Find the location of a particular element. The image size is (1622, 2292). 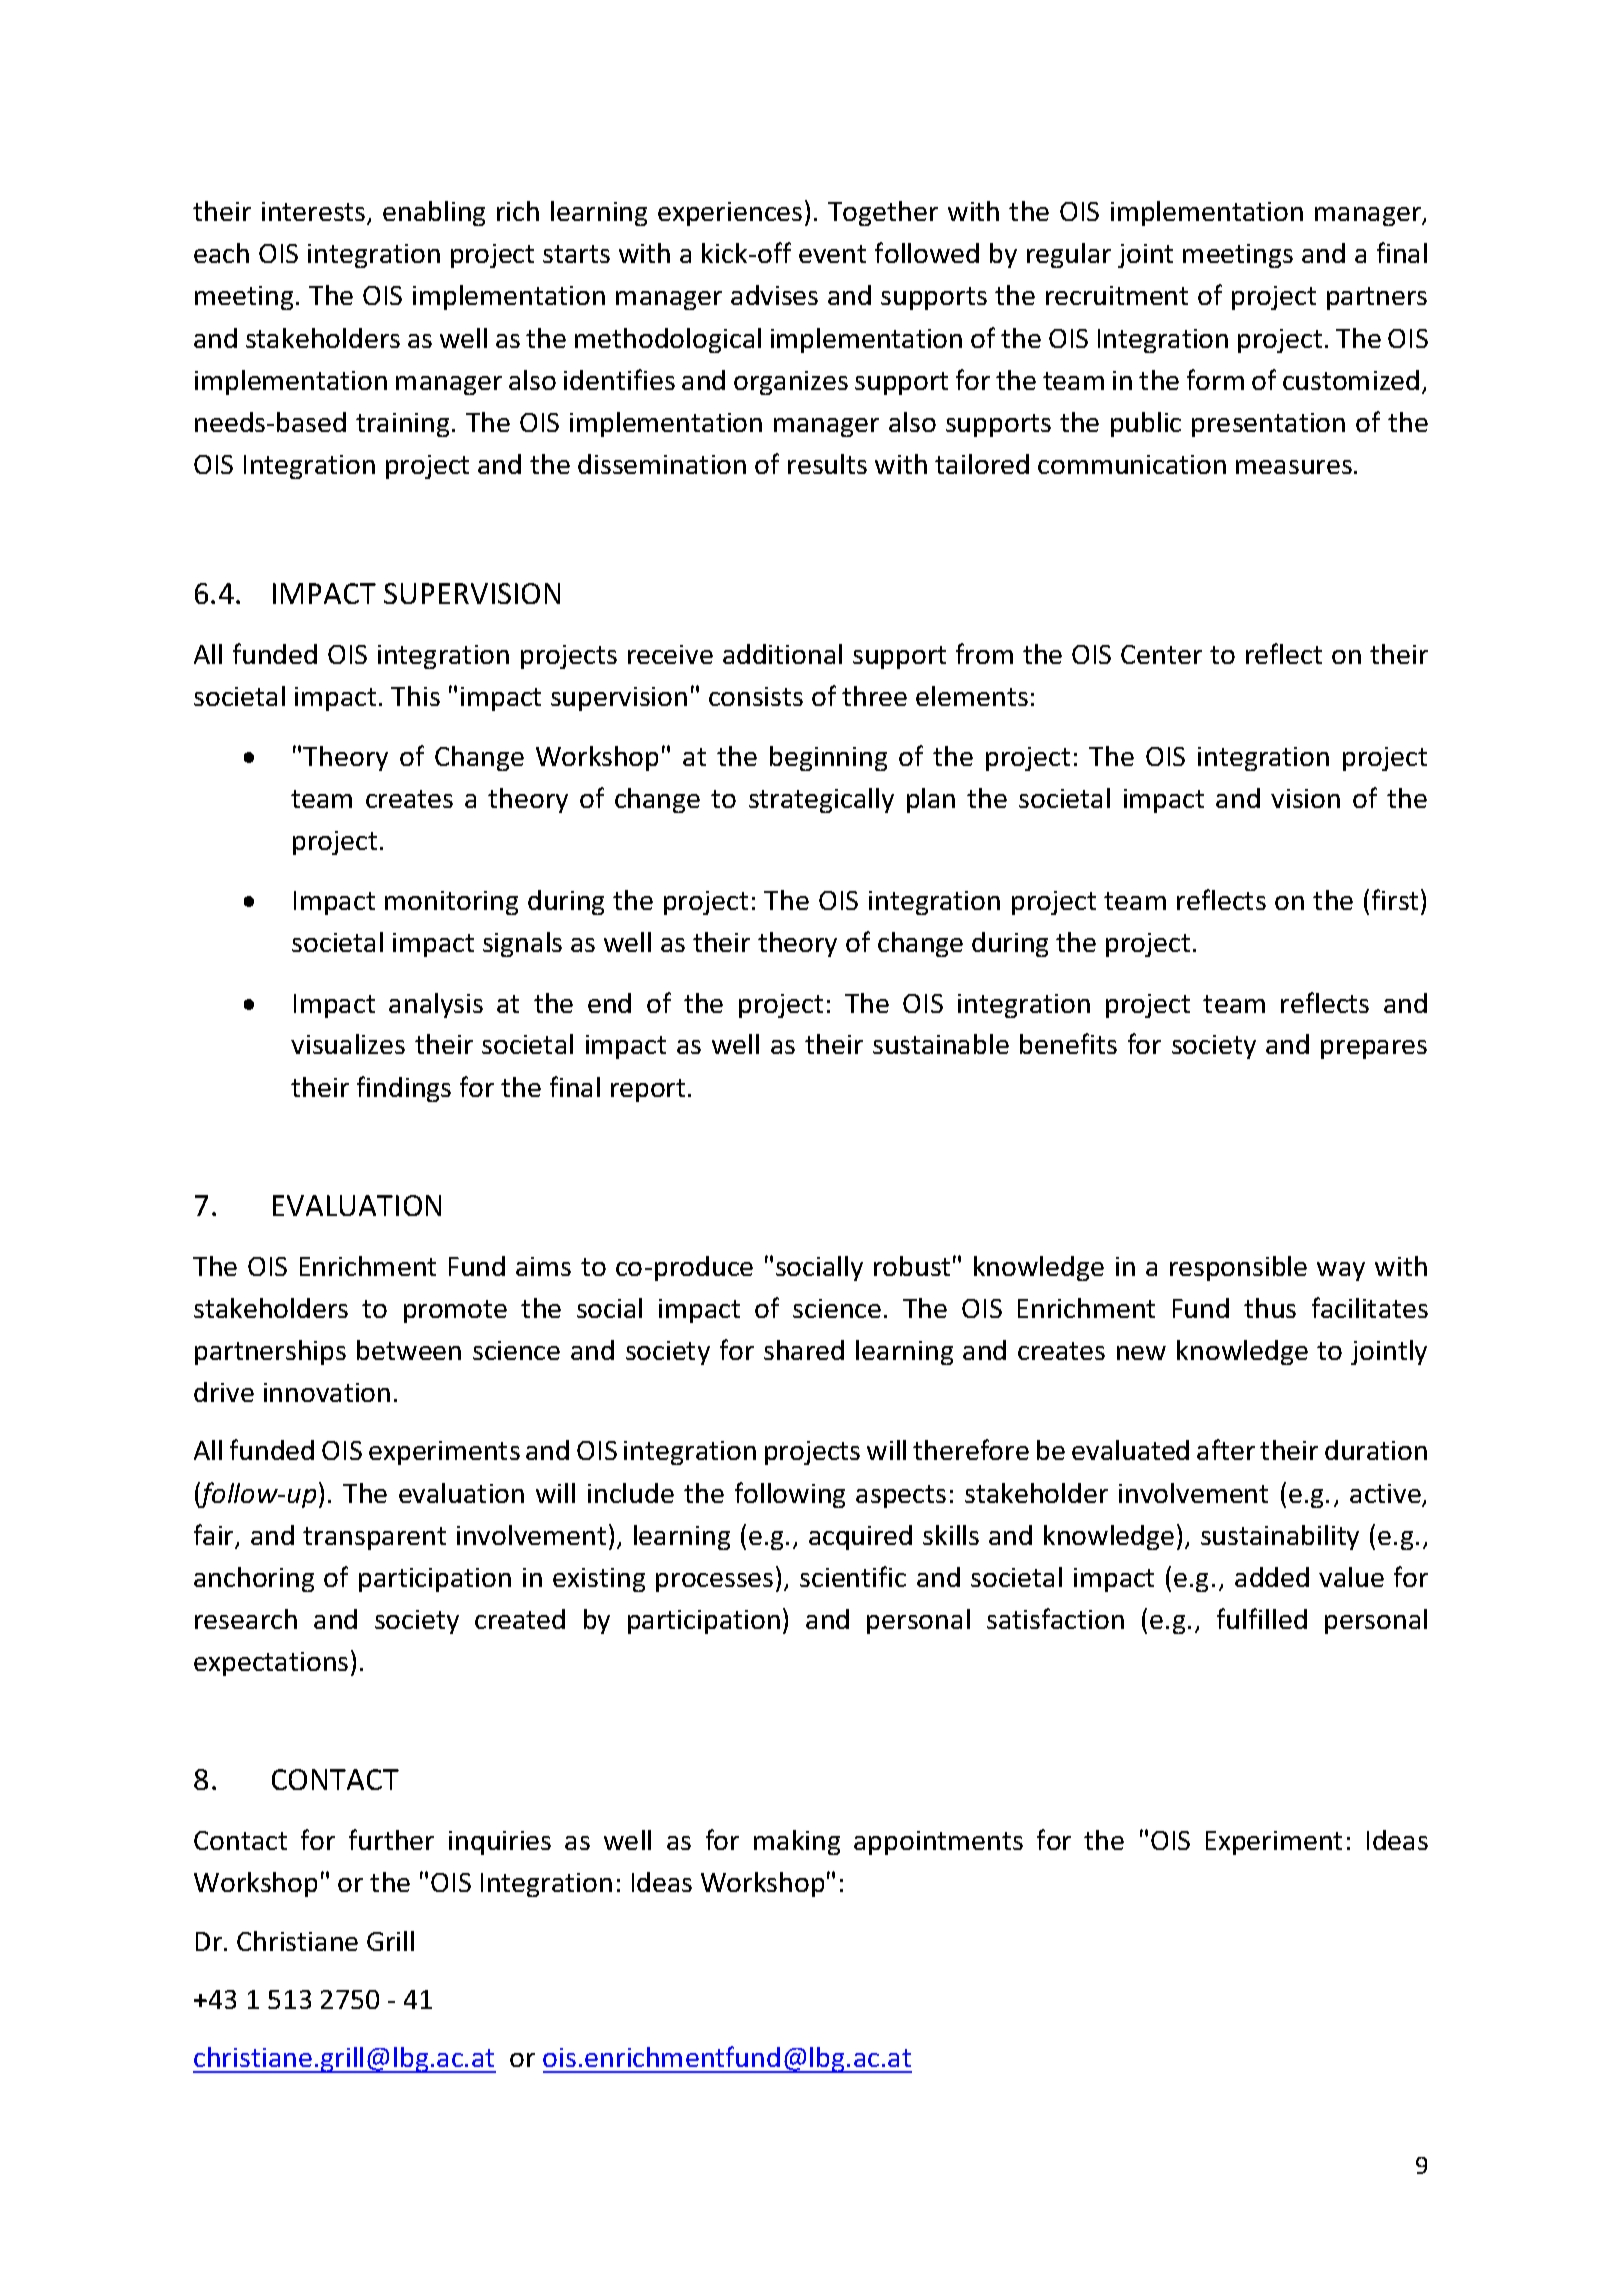

making is located at coordinates (797, 1842).
